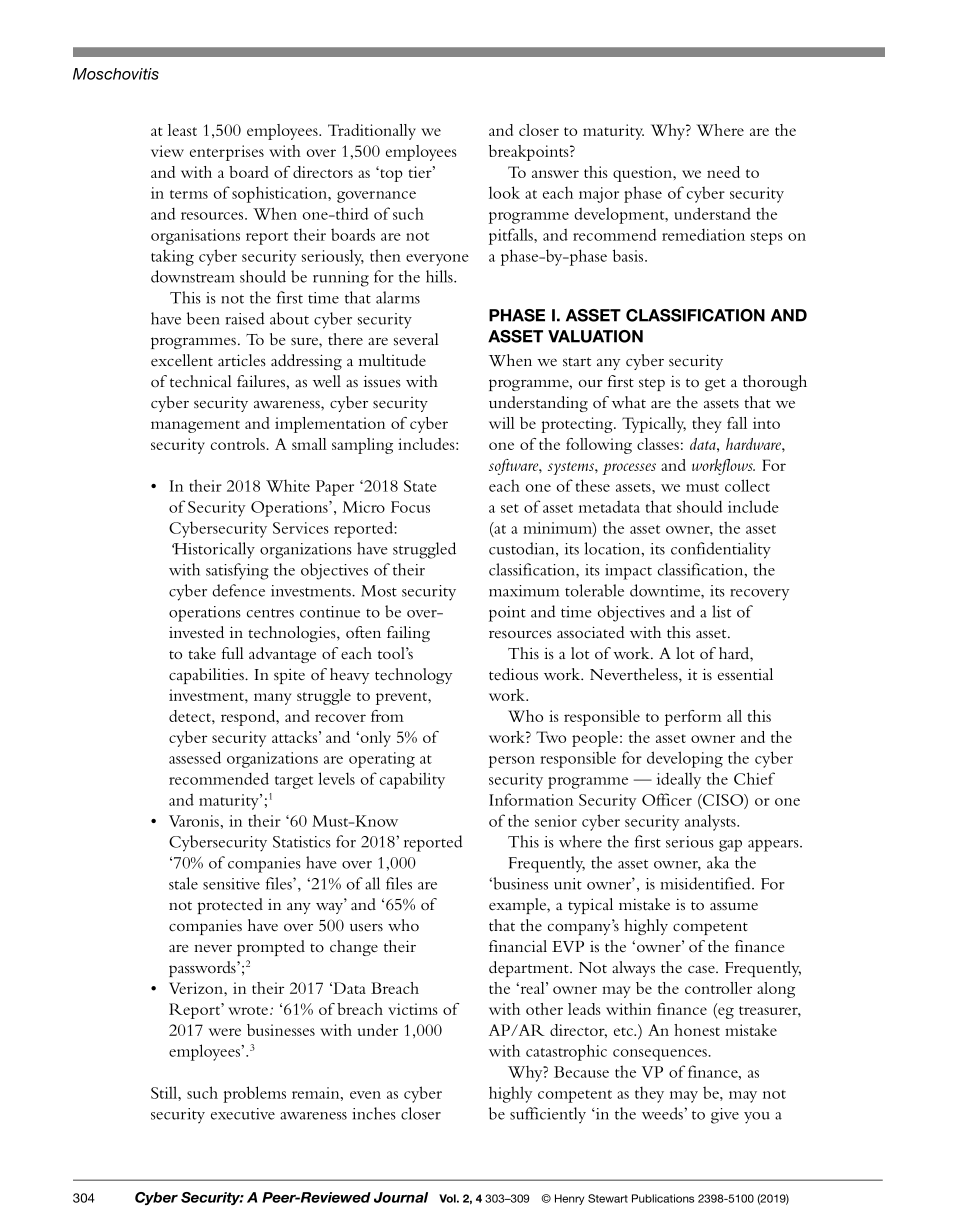 The image size is (958, 1232). What do you see at coordinates (401, 1197) in the image?
I see `Journal` at bounding box center [401, 1197].
